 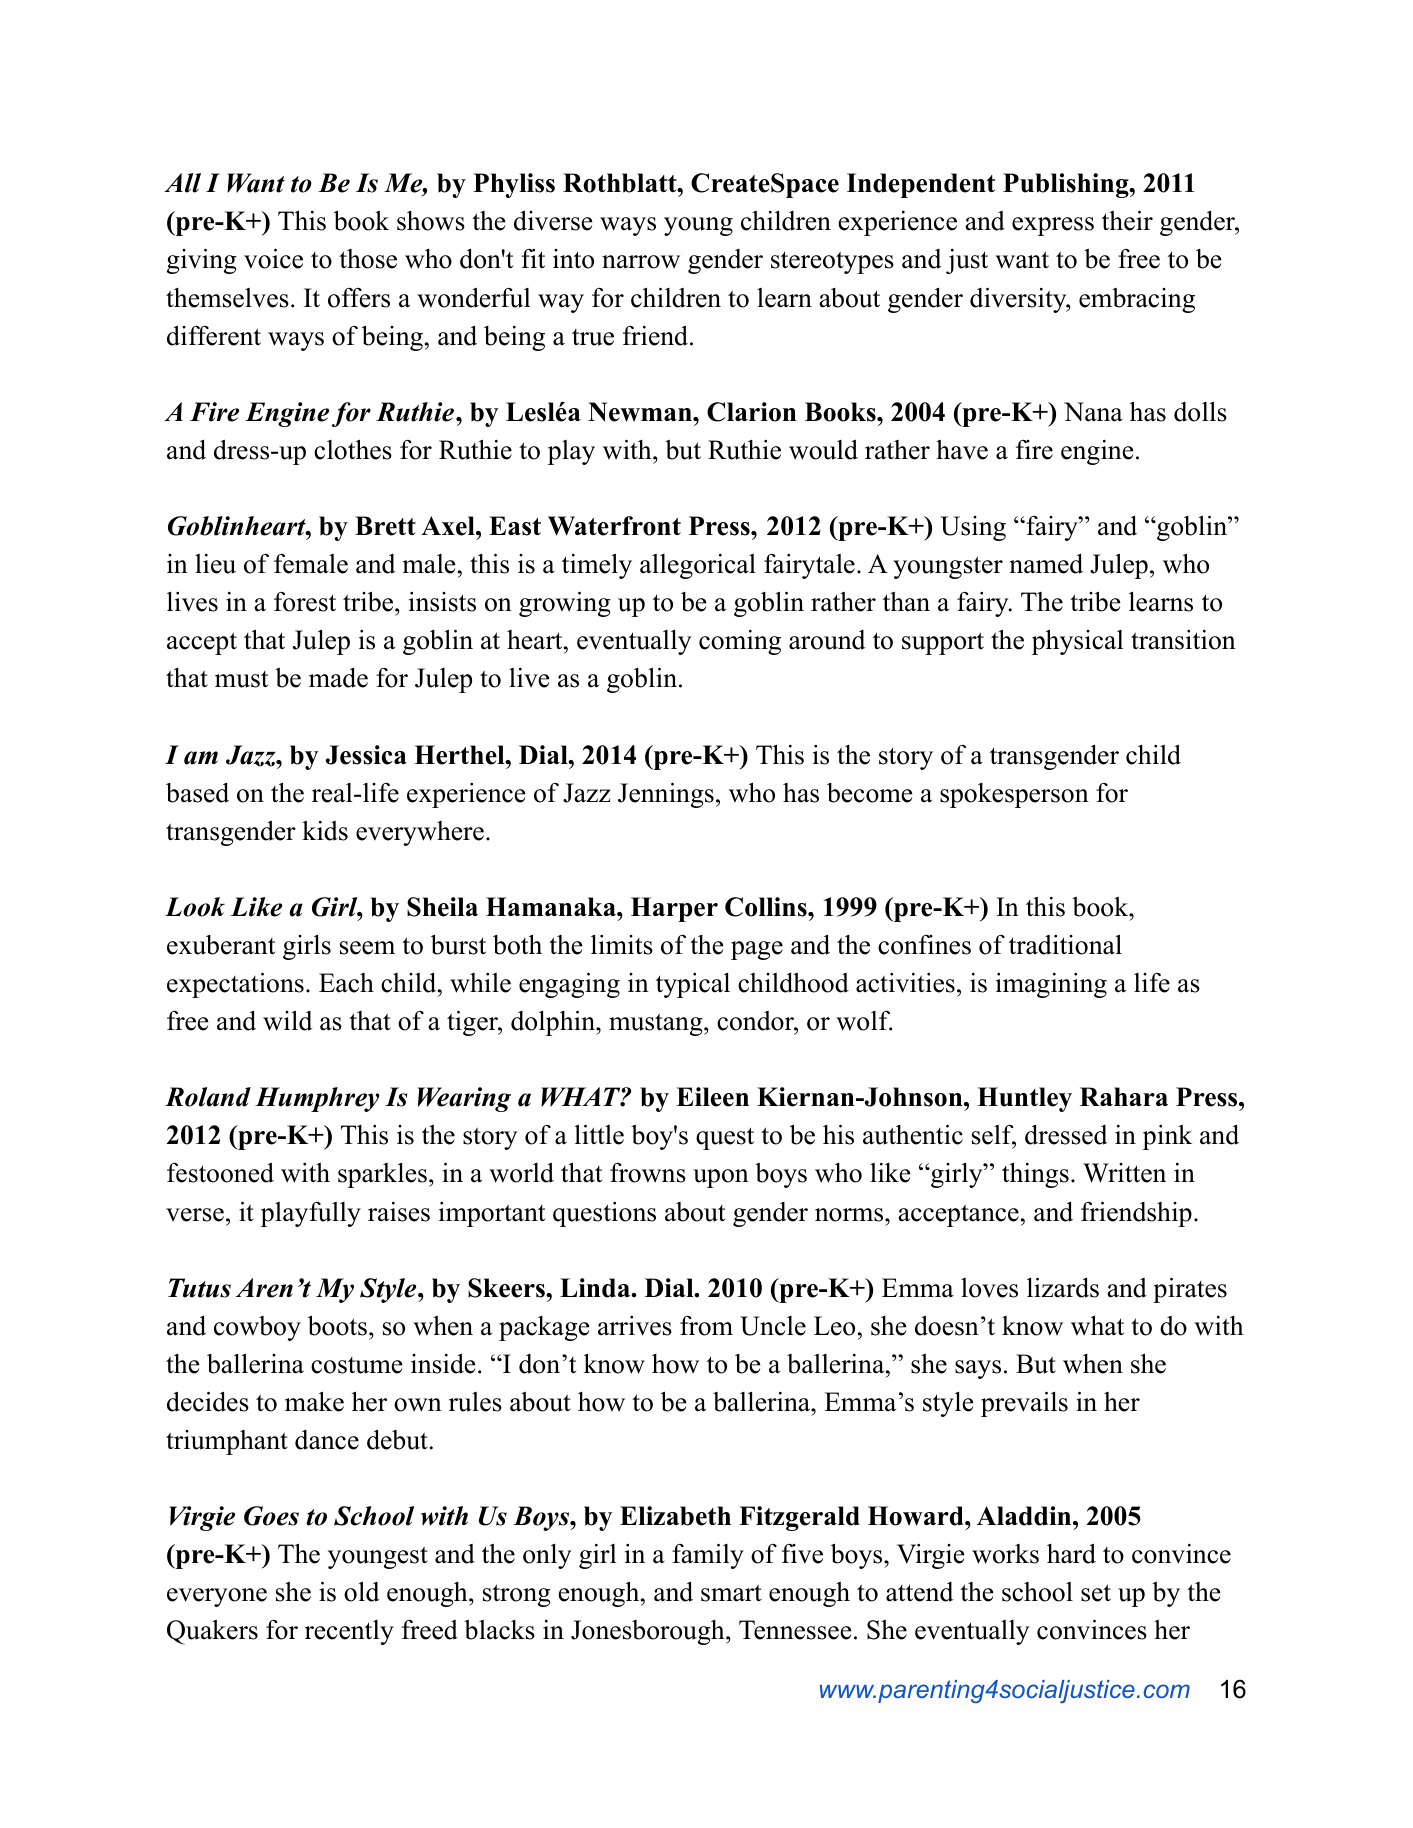 What do you see at coordinates (399, 1212) in the screenshot?
I see `raises` at bounding box center [399, 1212].
